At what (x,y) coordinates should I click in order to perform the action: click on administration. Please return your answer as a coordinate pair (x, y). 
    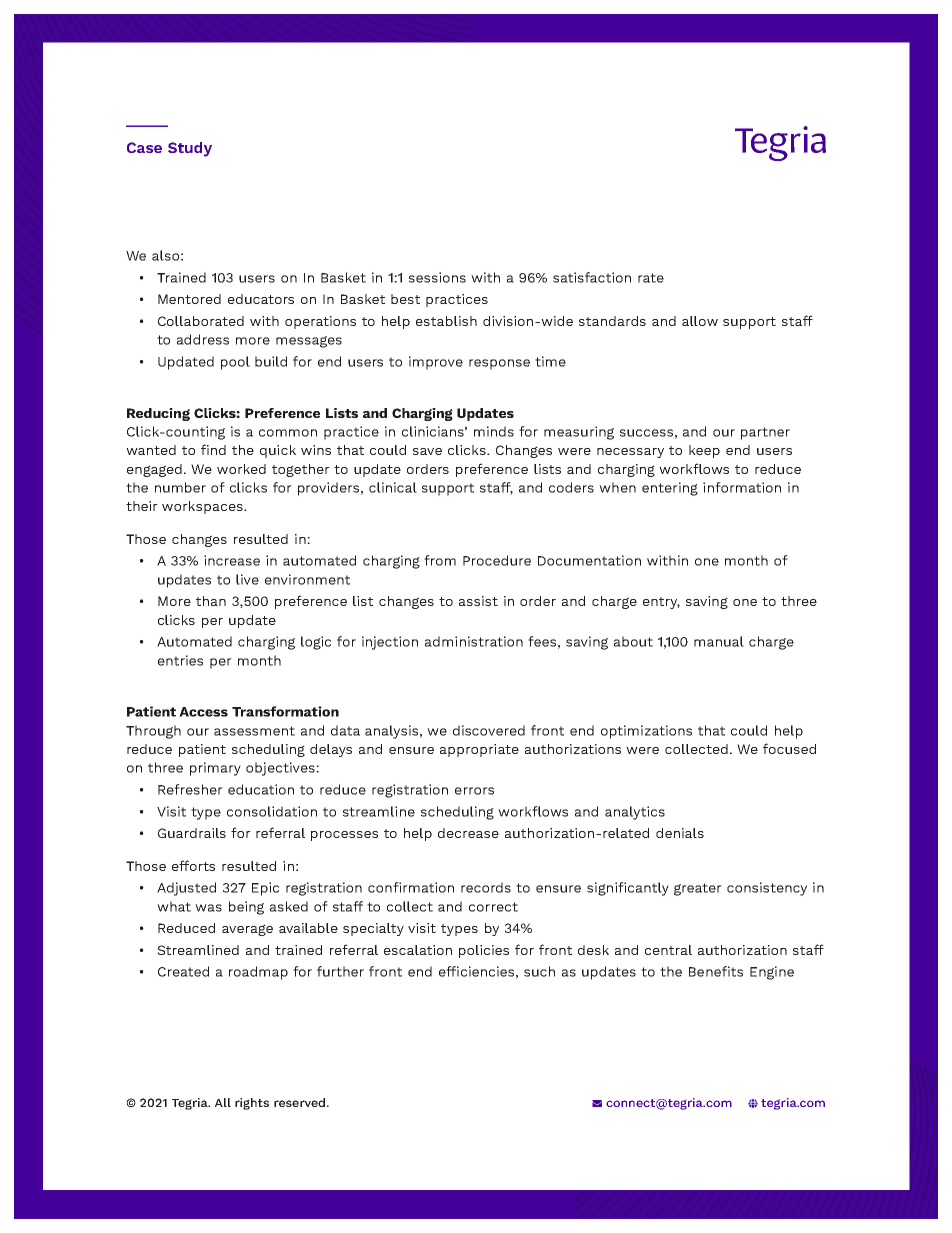
    Looking at the image, I should click on (474, 641).
